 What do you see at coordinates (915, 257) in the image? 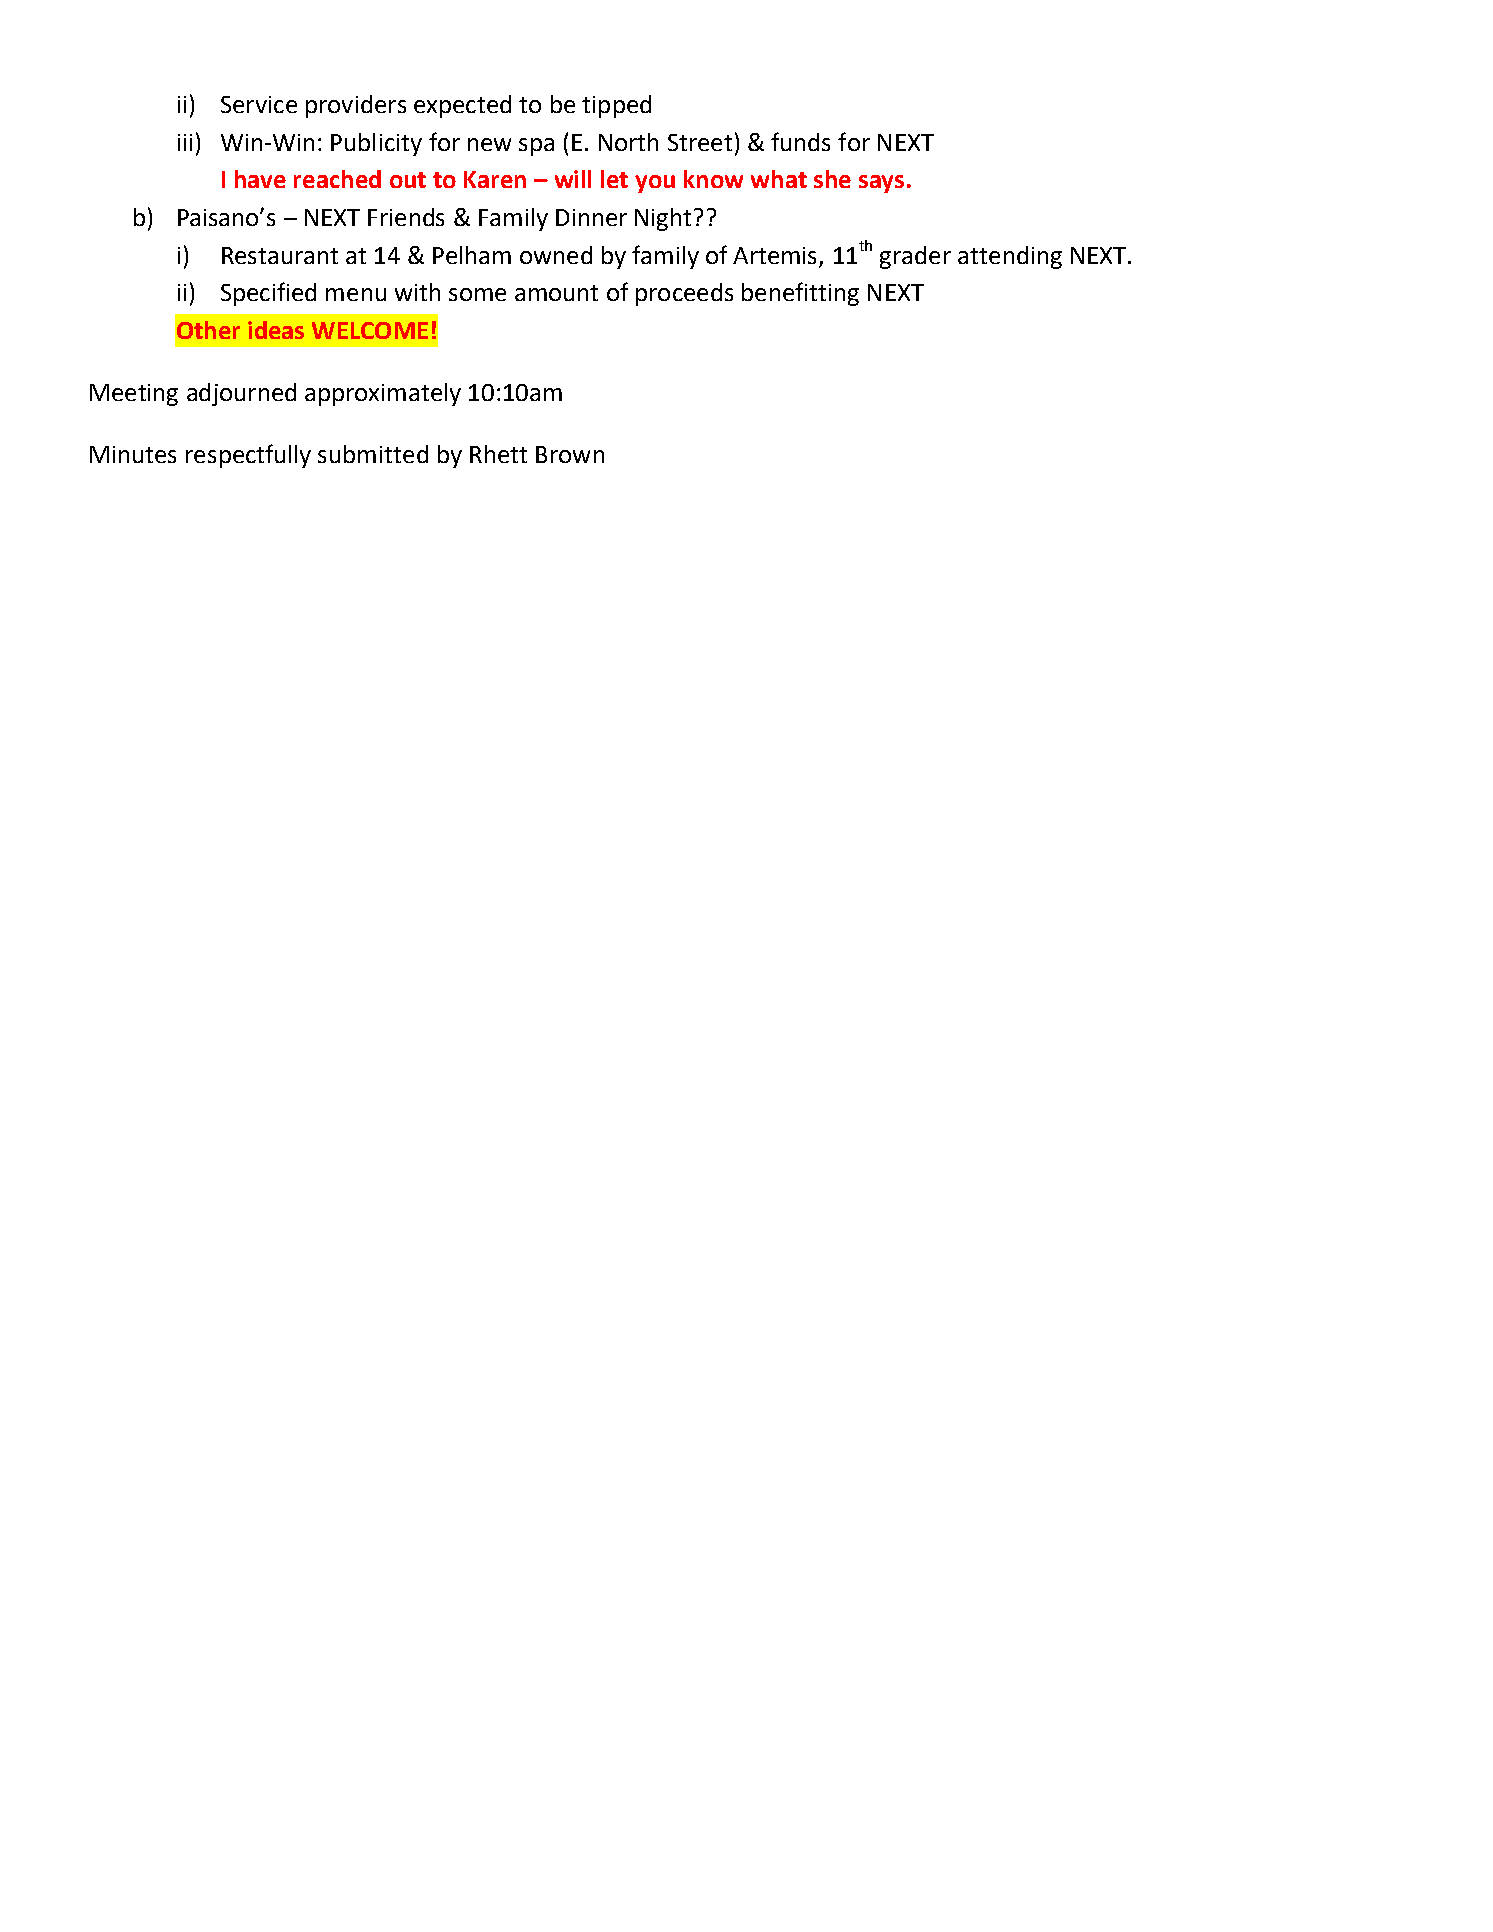
I see `grader` at bounding box center [915, 257].
